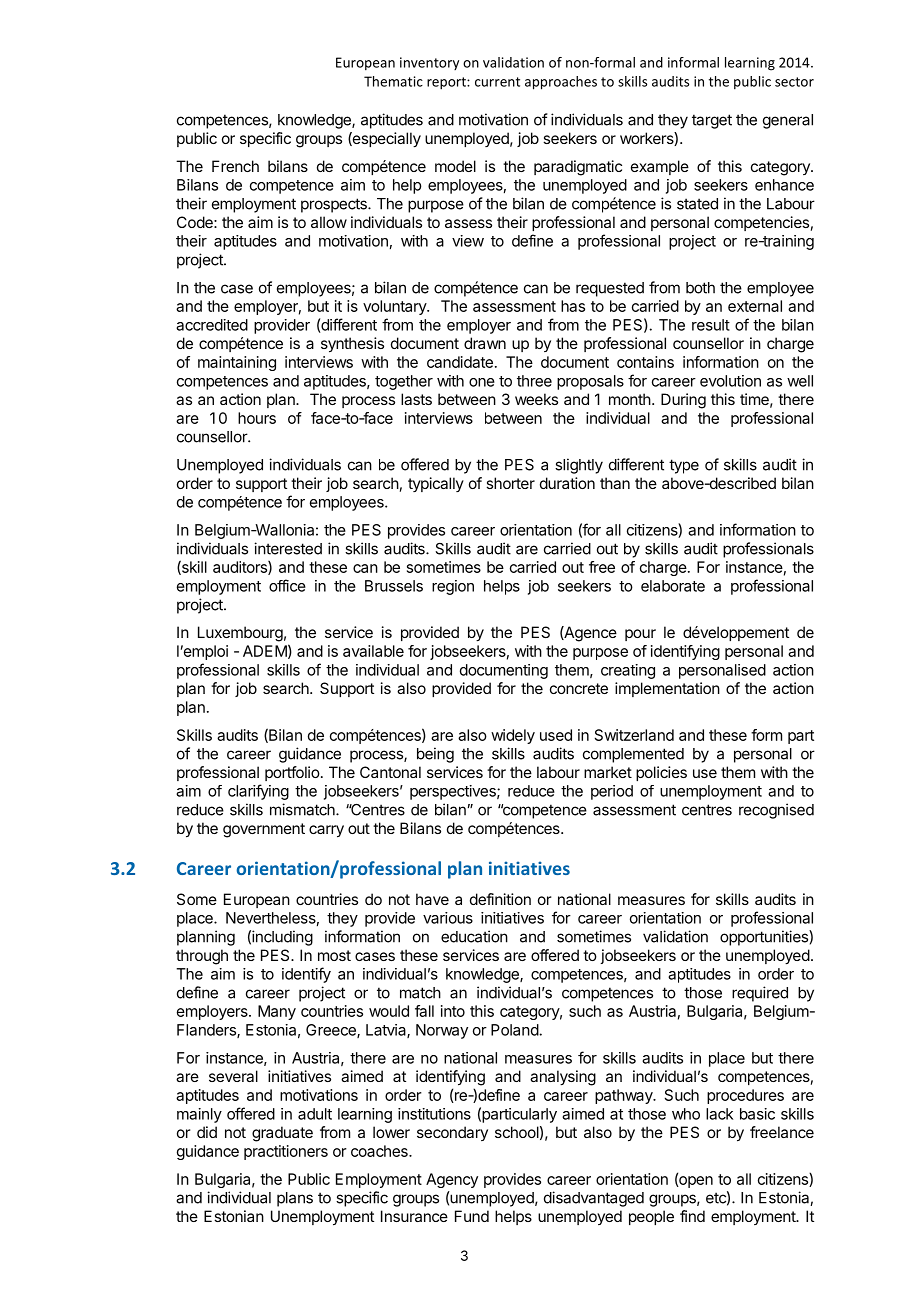 The image size is (924, 1308). What do you see at coordinates (497, 82) in the page?
I see `current` at bounding box center [497, 82].
